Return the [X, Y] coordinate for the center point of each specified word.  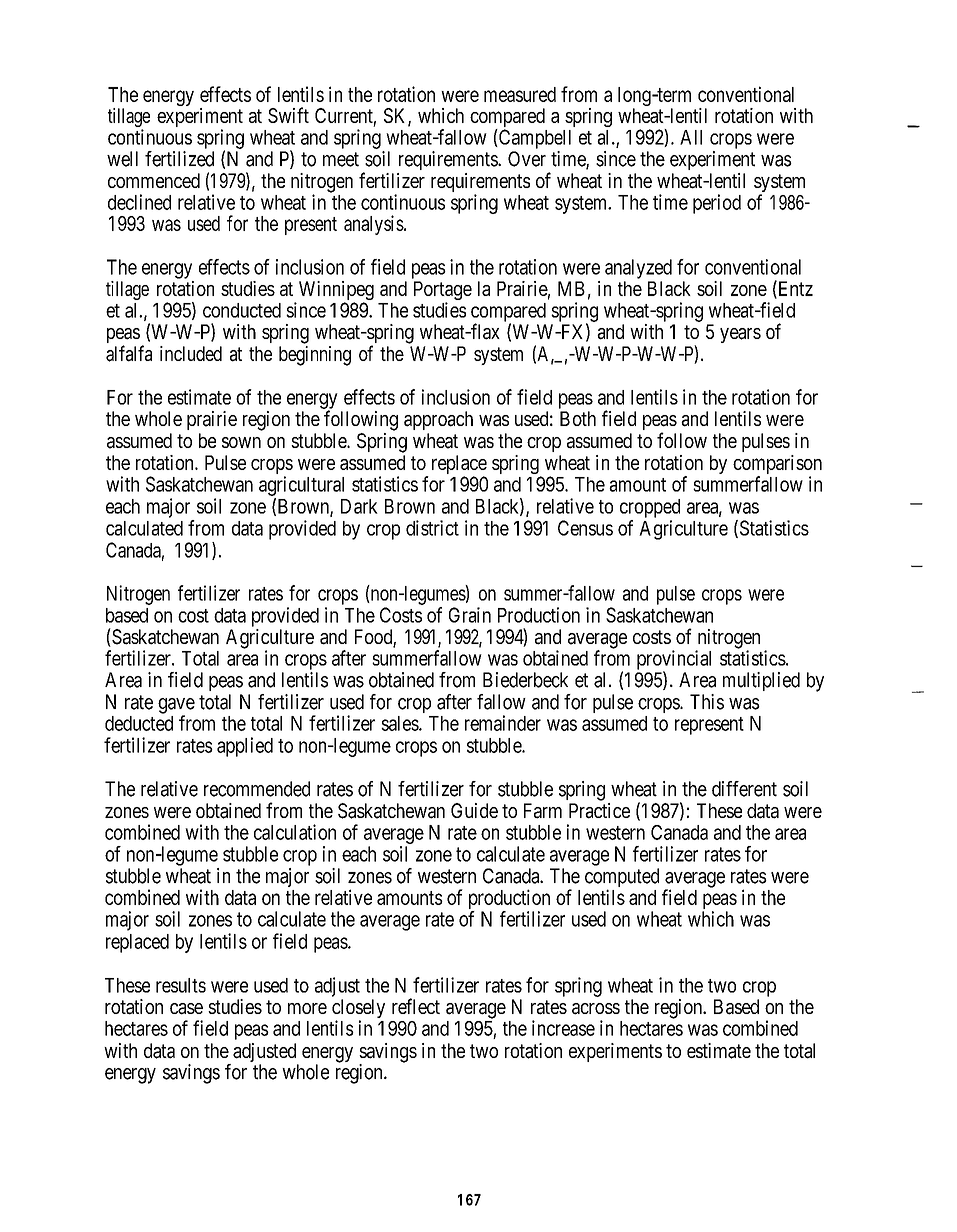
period [717, 204]
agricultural [301, 486]
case [186, 1009]
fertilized [179, 159]
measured [520, 94]
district [432, 528]
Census [585, 528]
